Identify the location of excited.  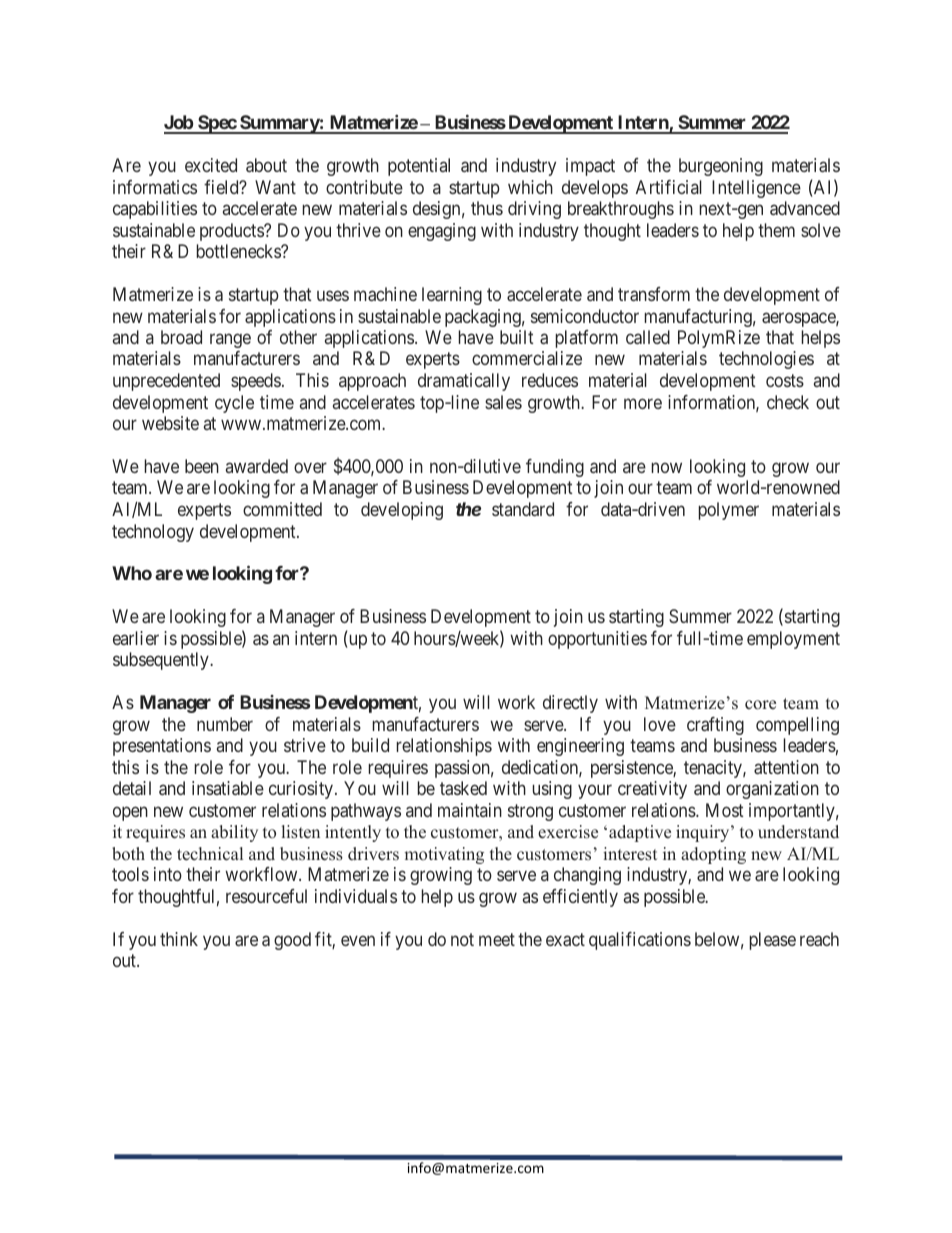
(211, 165).
